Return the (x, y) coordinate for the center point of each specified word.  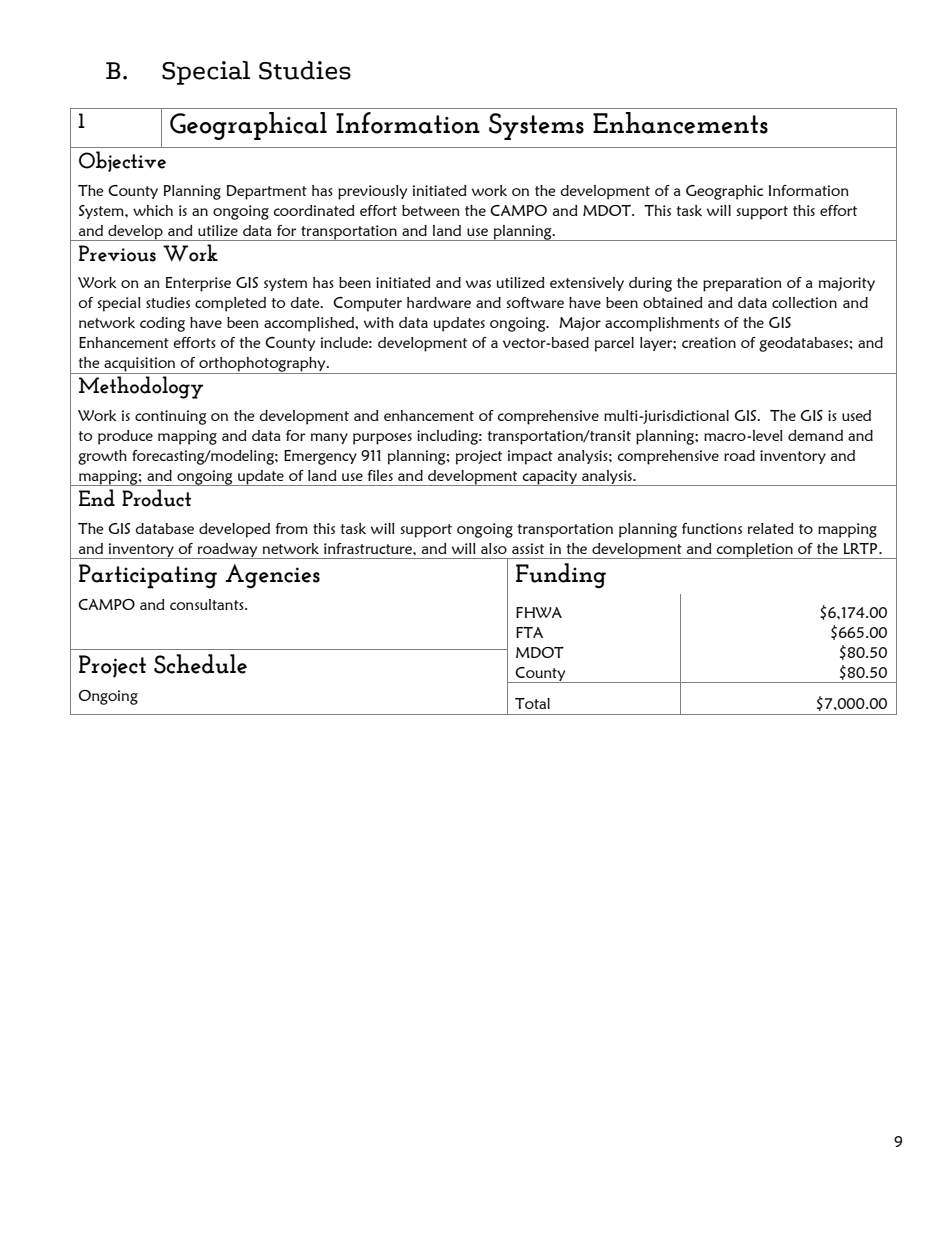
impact (530, 457)
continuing (171, 417)
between (431, 210)
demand (815, 435)
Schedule (200, 664)
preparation (742, 284)
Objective (122, 161)
